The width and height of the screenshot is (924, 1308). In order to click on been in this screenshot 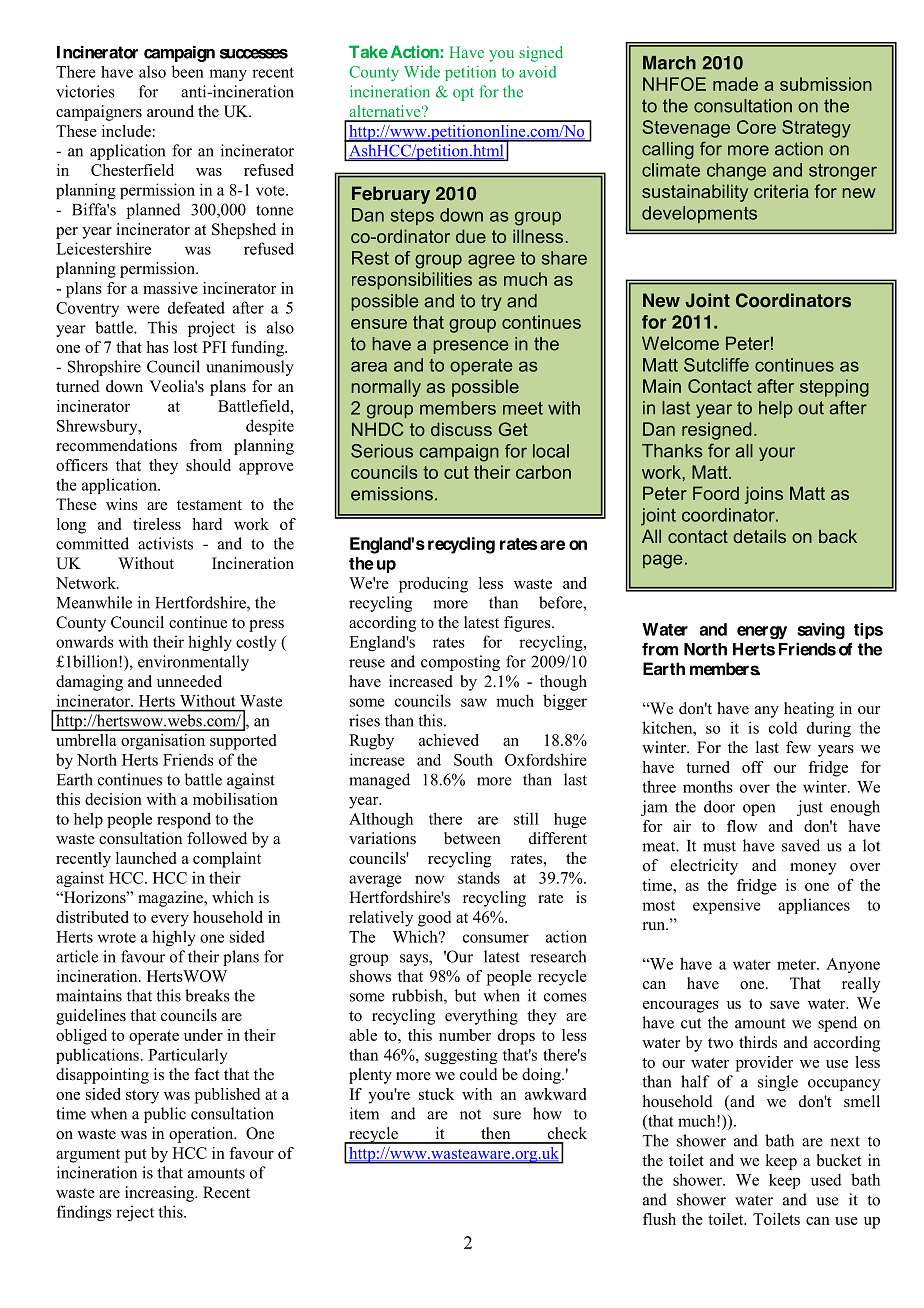, I will do `click(188, 71)`.
